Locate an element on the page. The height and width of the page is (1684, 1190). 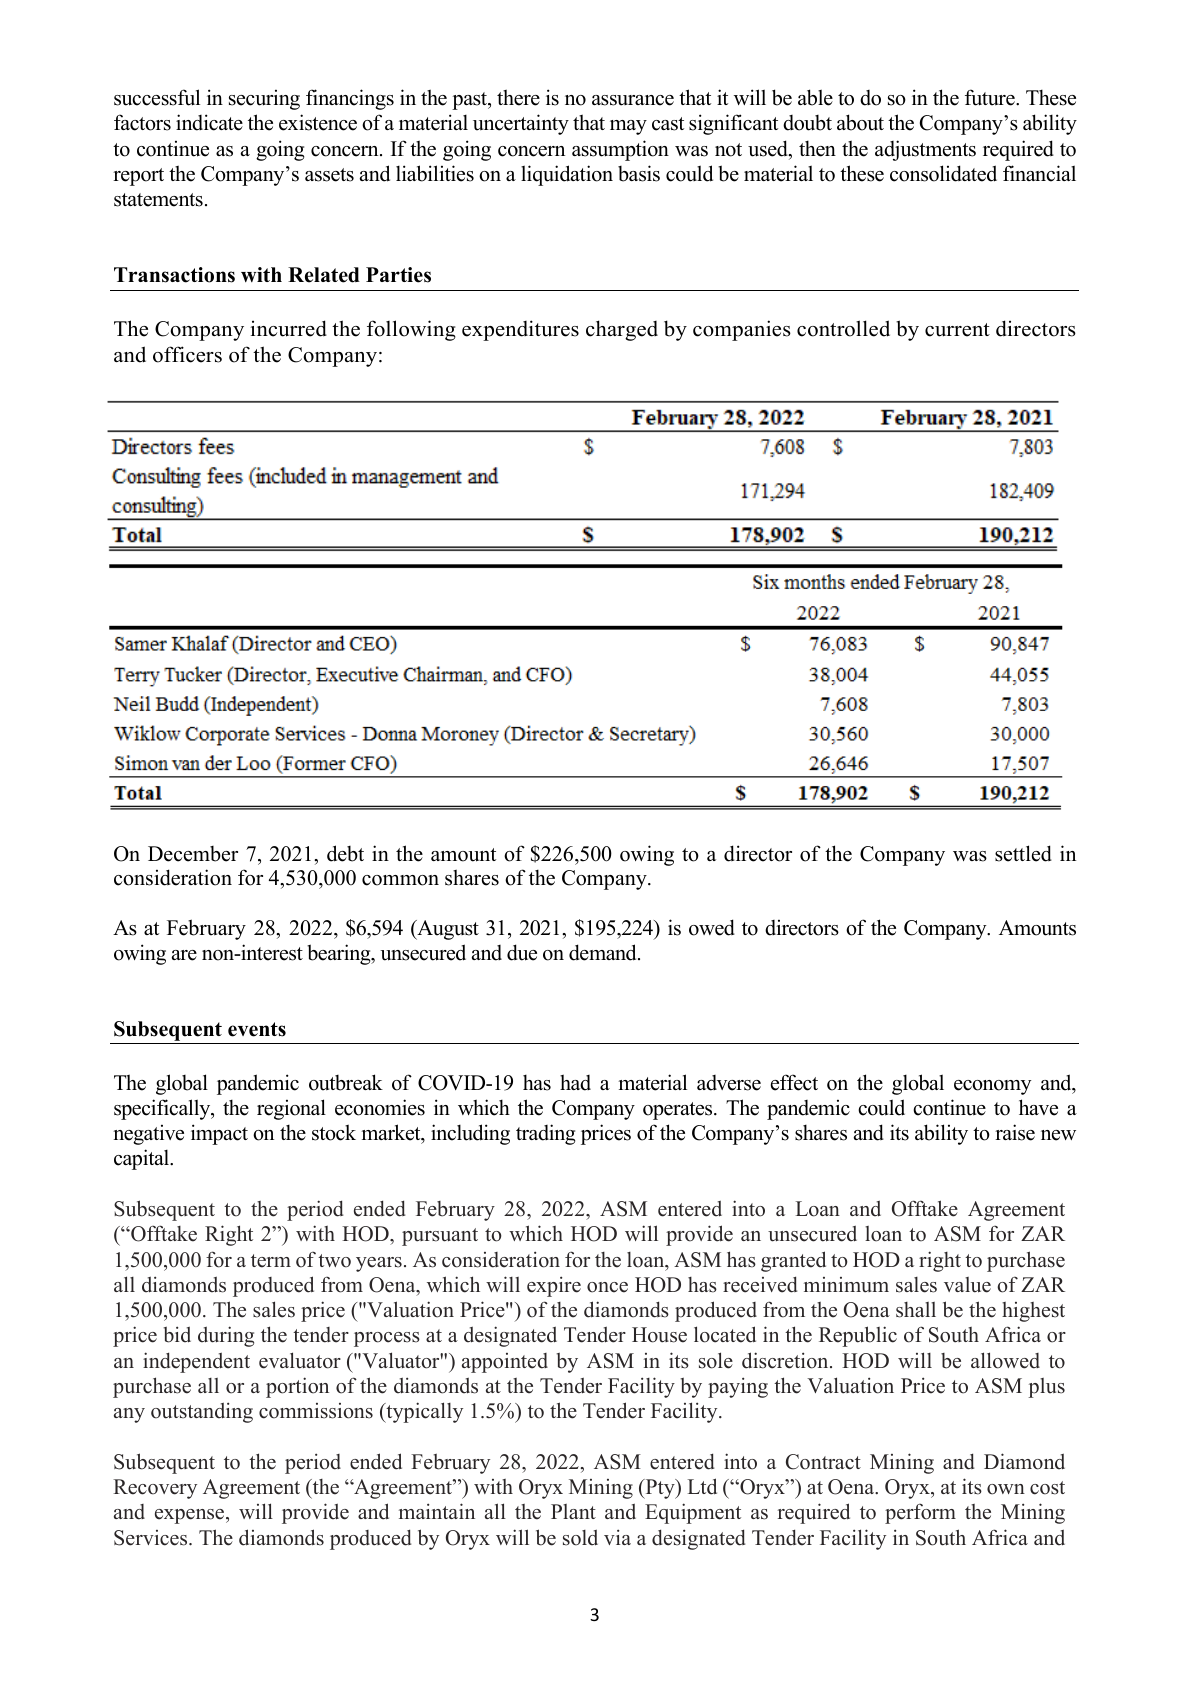
adjustments is located at coordinates (925, 150).
